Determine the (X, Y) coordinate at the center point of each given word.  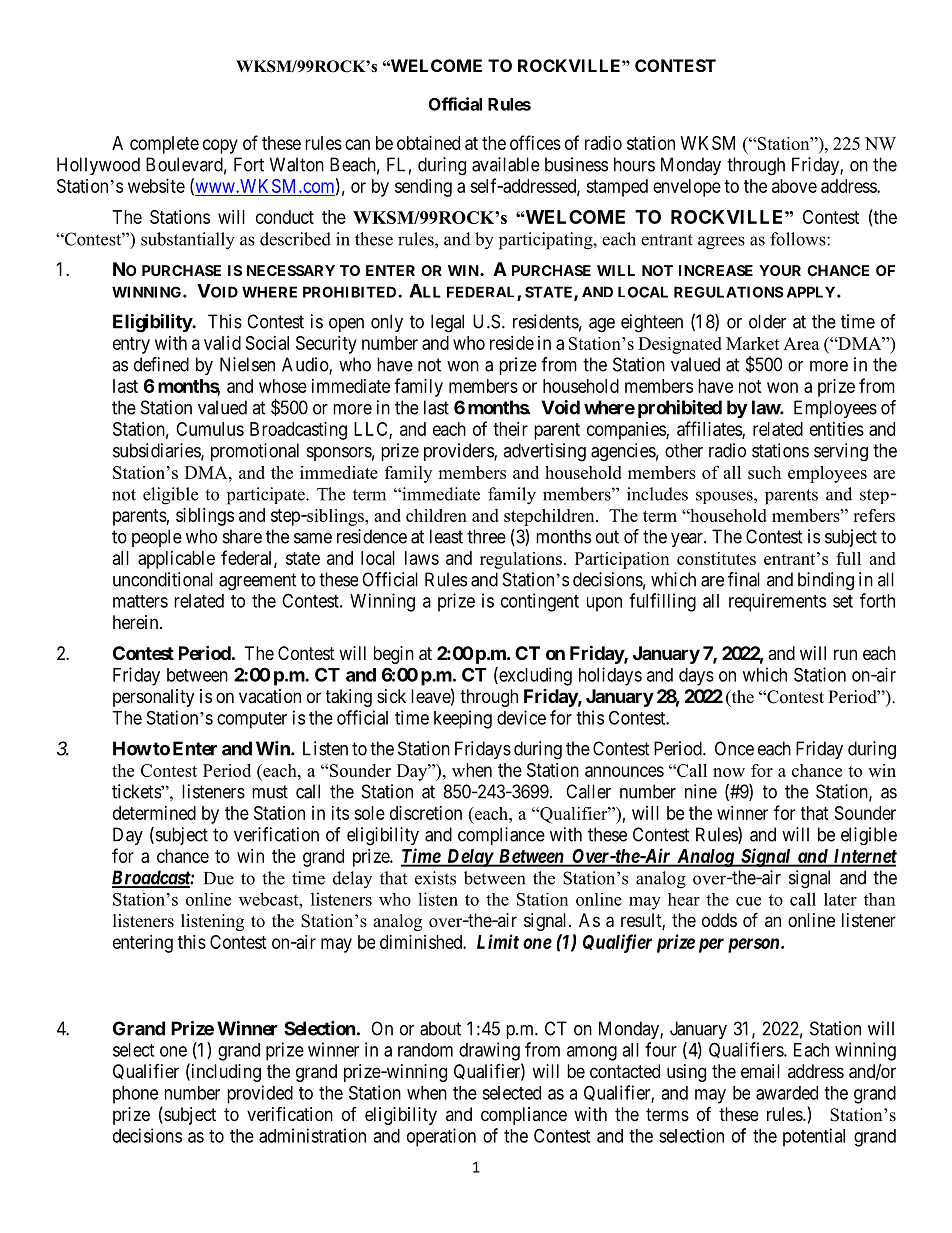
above (794, 186)
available (506, 164)
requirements (777, 602)
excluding (534, 676)
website (156, 186)
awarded (787, 1093)
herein (137, 622)
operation (441, 1137)
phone (135, 1095)
